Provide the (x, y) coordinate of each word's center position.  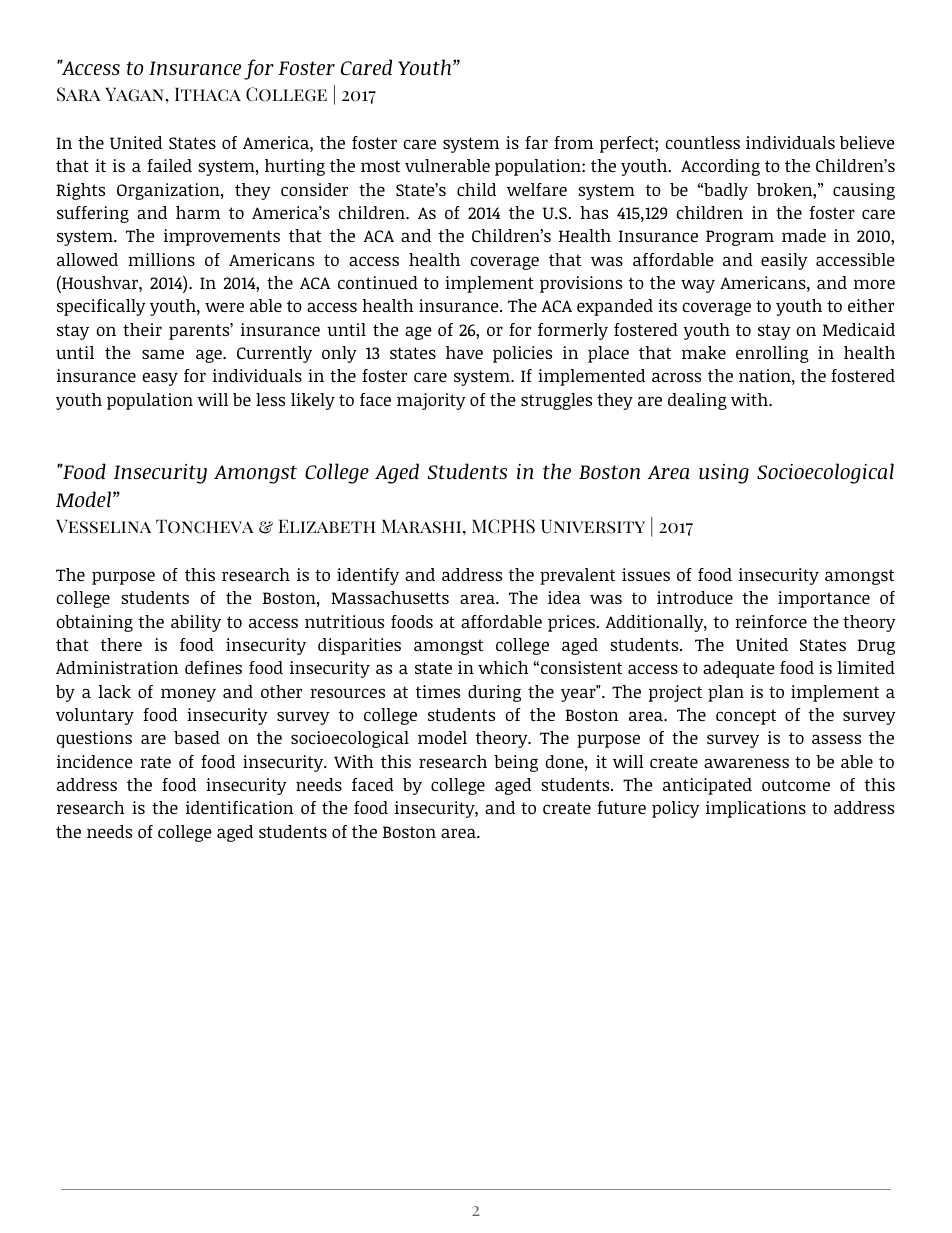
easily (784, 261)
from (573, 142)
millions (161, 259)
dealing (697, 401)
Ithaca (208, 94)
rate (155, 762)
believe (867, 142)
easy (160, 379)
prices (572, 623)
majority (431, 401)
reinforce (771, 621)
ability (196, 623)
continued (378, 282)
